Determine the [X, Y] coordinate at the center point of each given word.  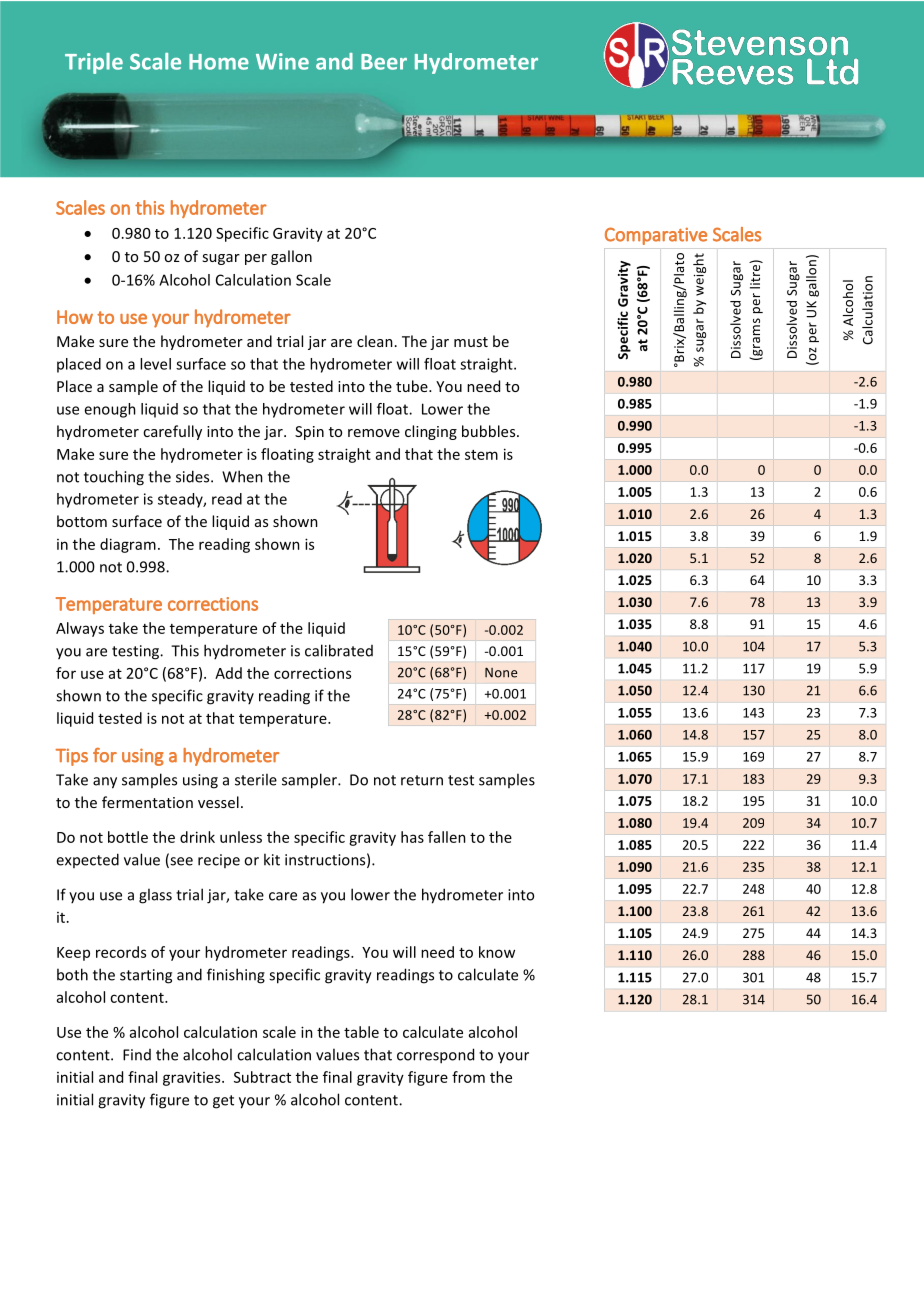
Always [80, 629]
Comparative [656, 236]
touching [114, 478]
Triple [94, 63]
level [155, 364]
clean [375, 341]
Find [137, 1055]
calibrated [339, 650]
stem [481, 455]
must [471, 342]
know [497, 952]
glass [155, 896]
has [412, 837]
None [501, 672]
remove [374, 433]
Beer [384, 62]
